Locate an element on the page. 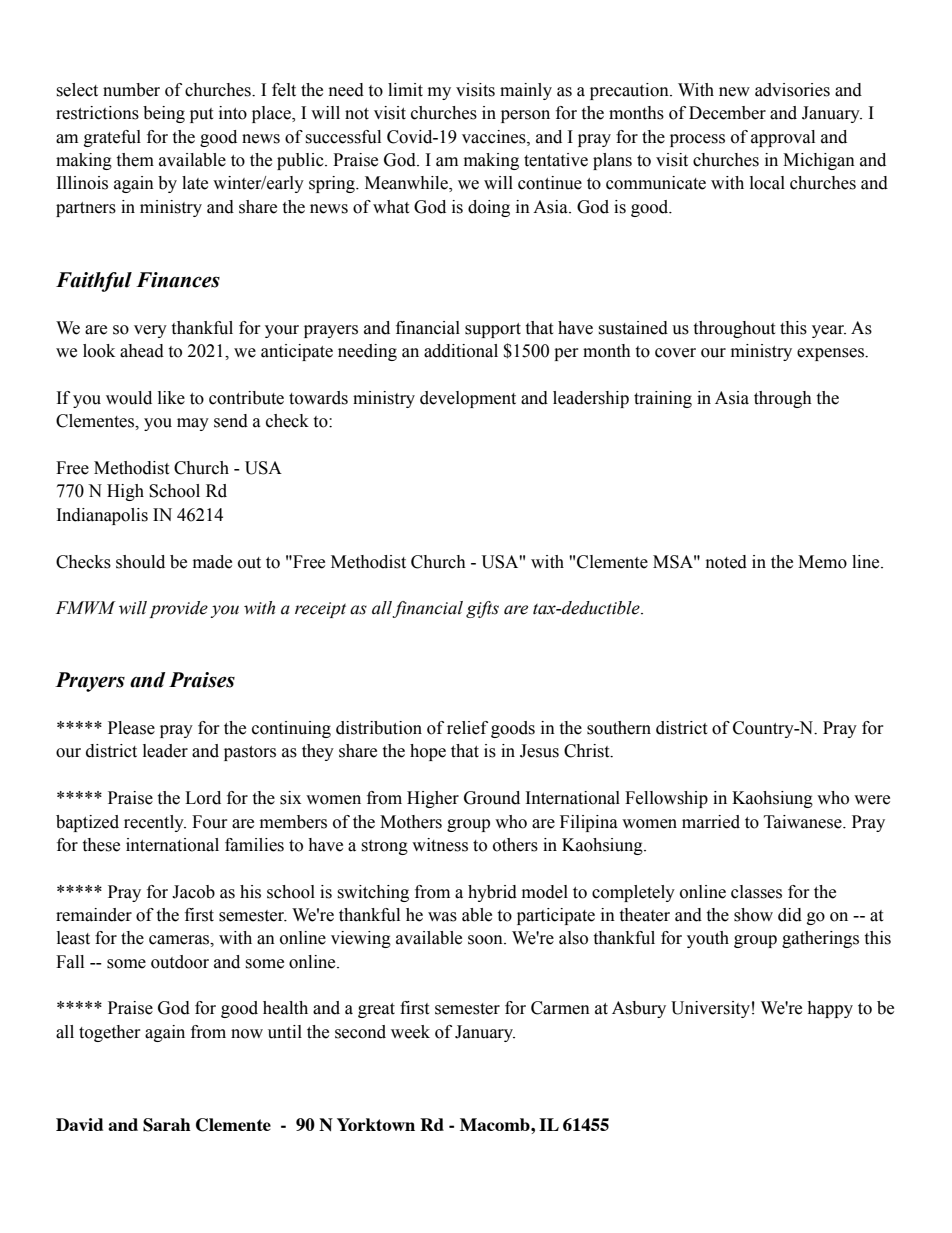  Sarah is located at coordinates (167, 1125).
